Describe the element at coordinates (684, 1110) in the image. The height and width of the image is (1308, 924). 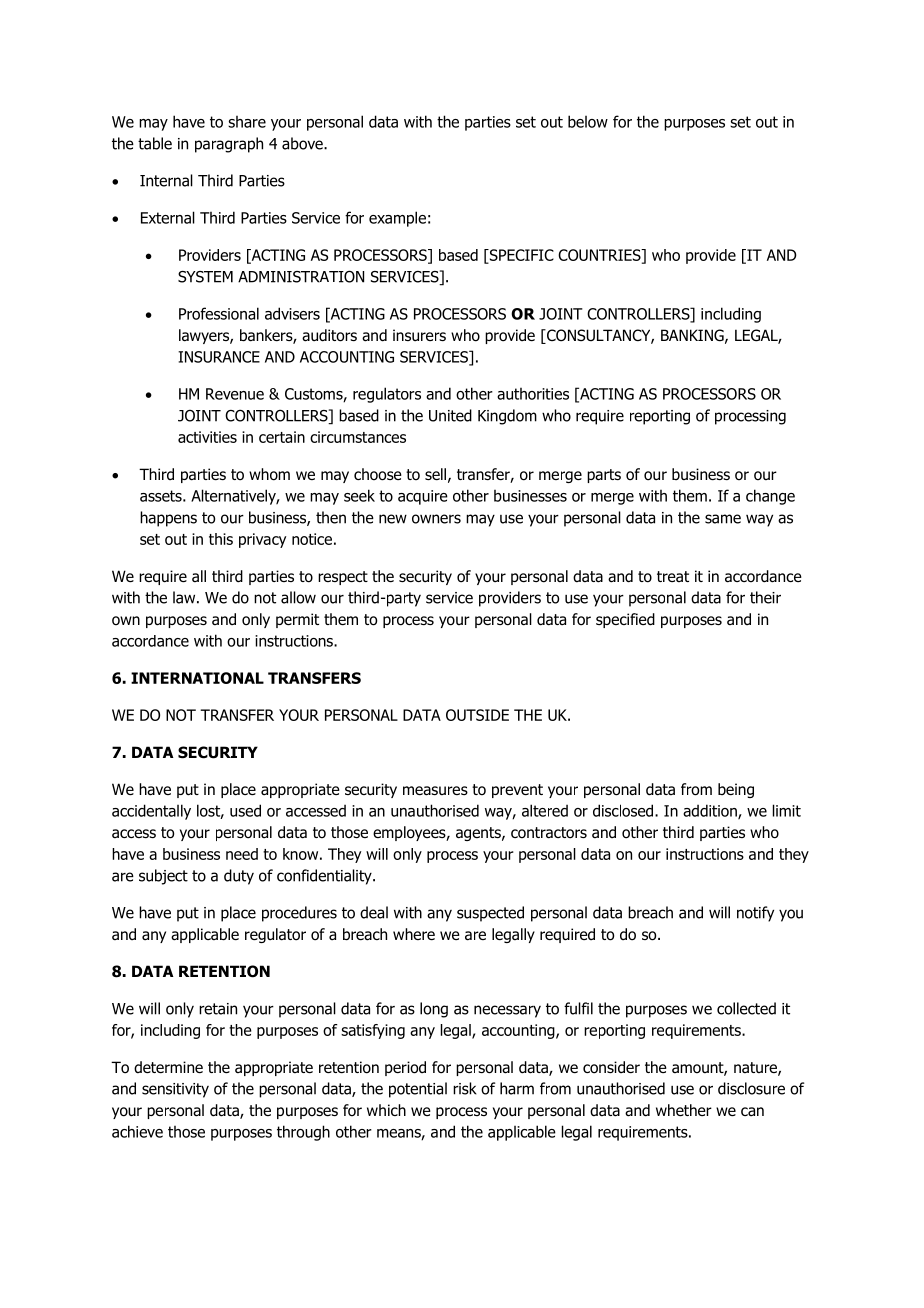
I see `whether` at that location.
